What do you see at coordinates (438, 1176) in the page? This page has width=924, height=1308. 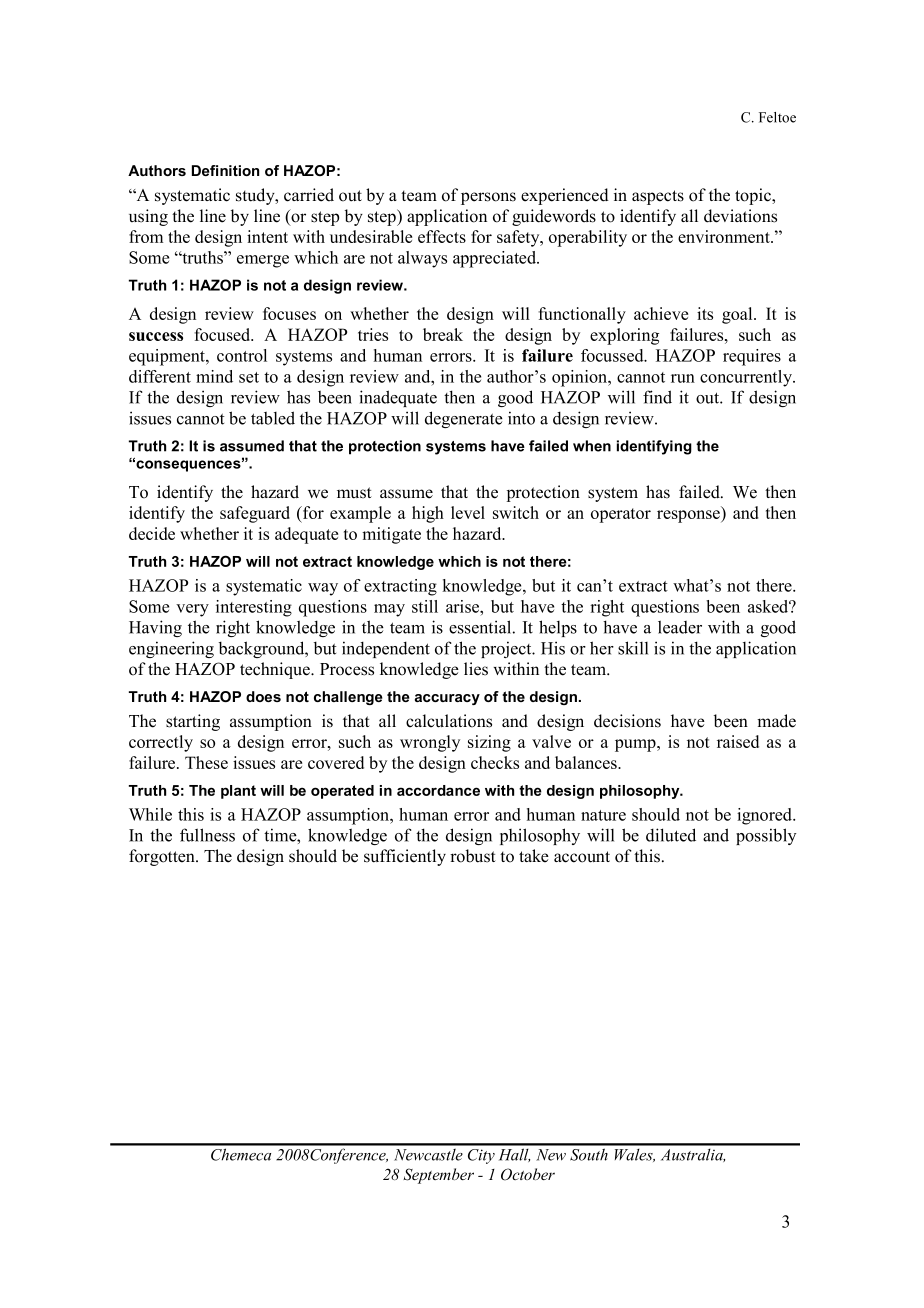 I see `September` at bounding box center [438, 1176].
